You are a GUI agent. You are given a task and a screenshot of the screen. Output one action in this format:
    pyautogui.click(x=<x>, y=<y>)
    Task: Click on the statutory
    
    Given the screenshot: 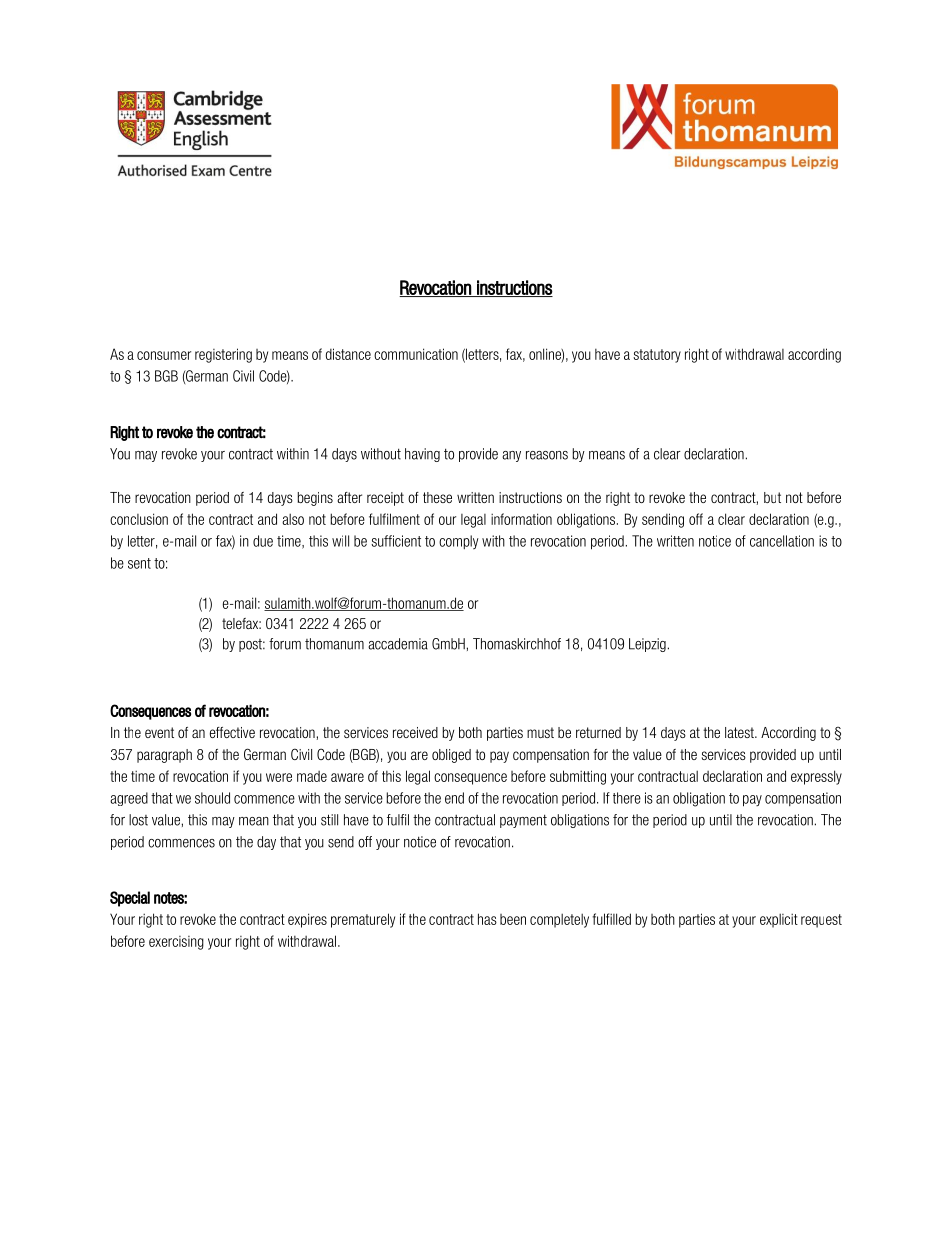 What is the action you would take?
    pyautogui.click(x=657, y=356)
